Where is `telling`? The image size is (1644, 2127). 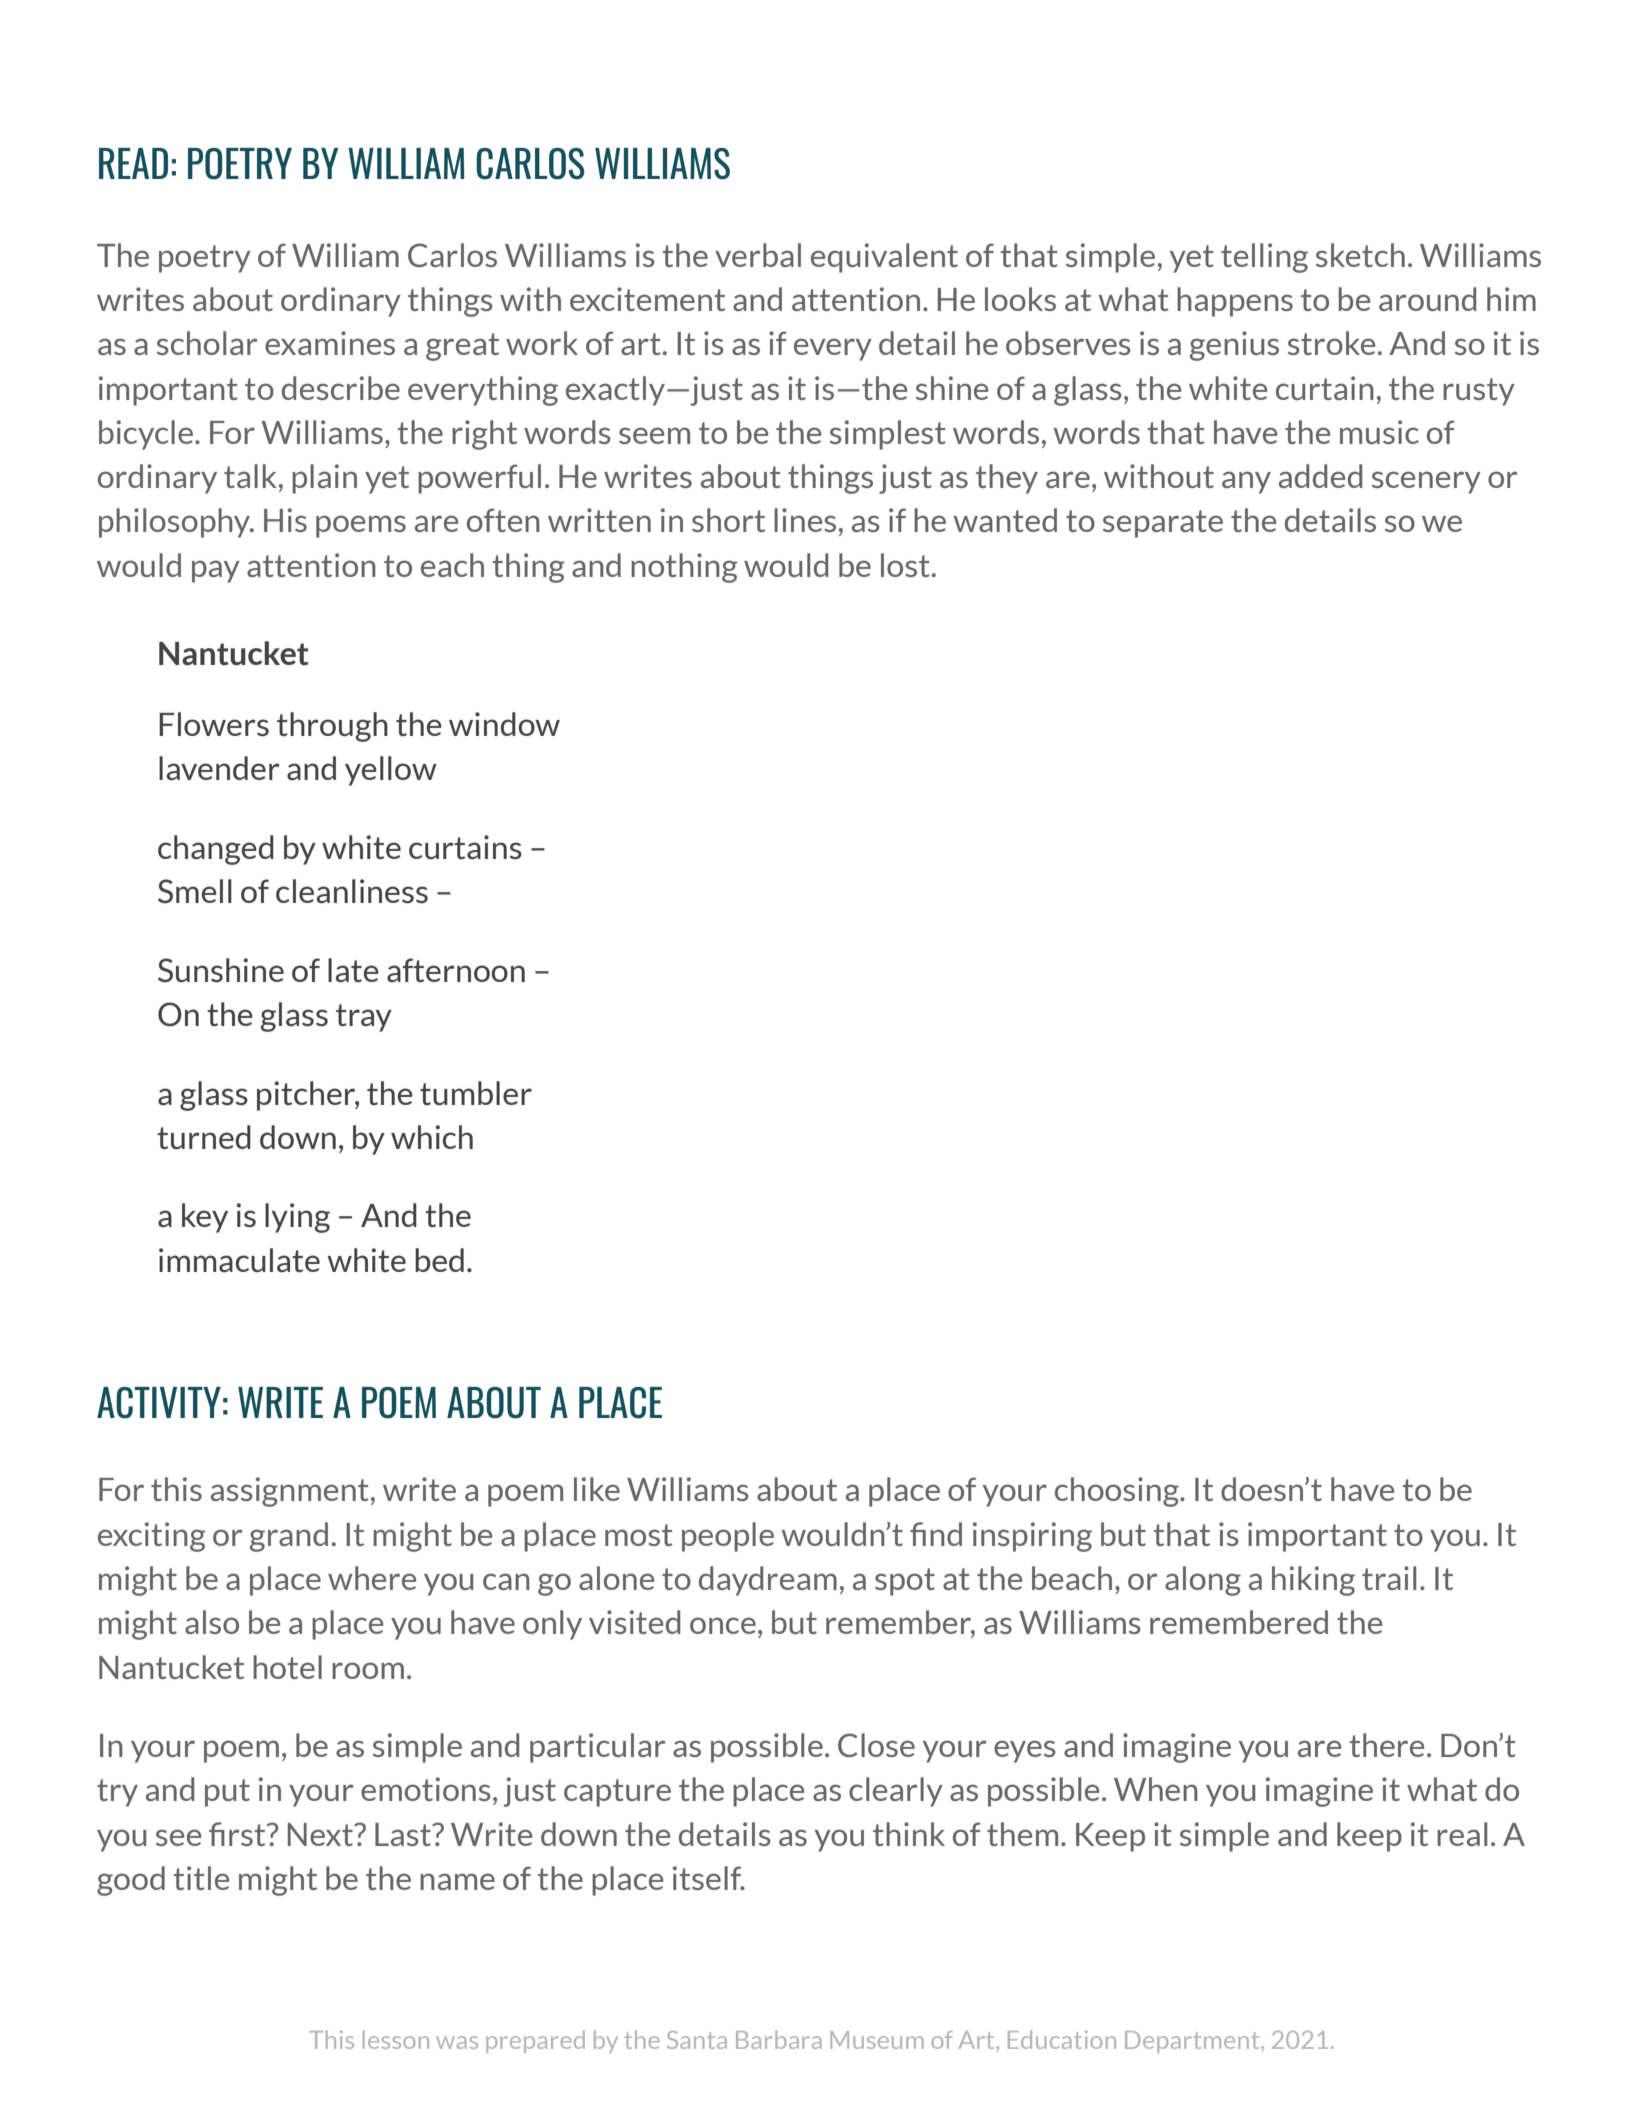 telling is located at coordinates (1264, 258).
